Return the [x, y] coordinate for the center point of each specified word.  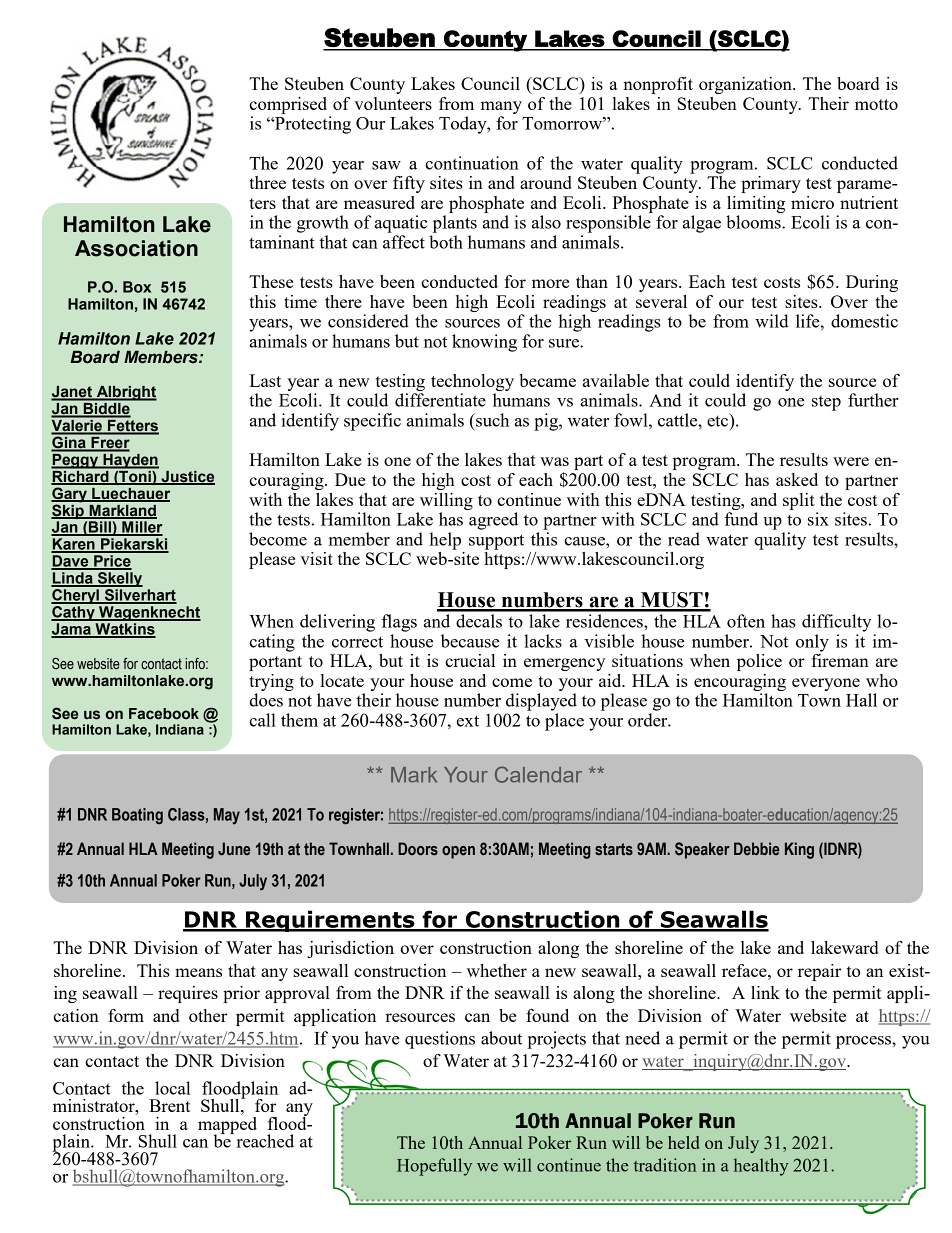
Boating [137, 816]
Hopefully [434, 1167]
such [491, 420]
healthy [761, 1167]
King [799, 850]
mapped [227, 1125]
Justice [187, 477]
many [501, 107]
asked [797, 479]
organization [746, 85]
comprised [288, 105]
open [458, 852]
